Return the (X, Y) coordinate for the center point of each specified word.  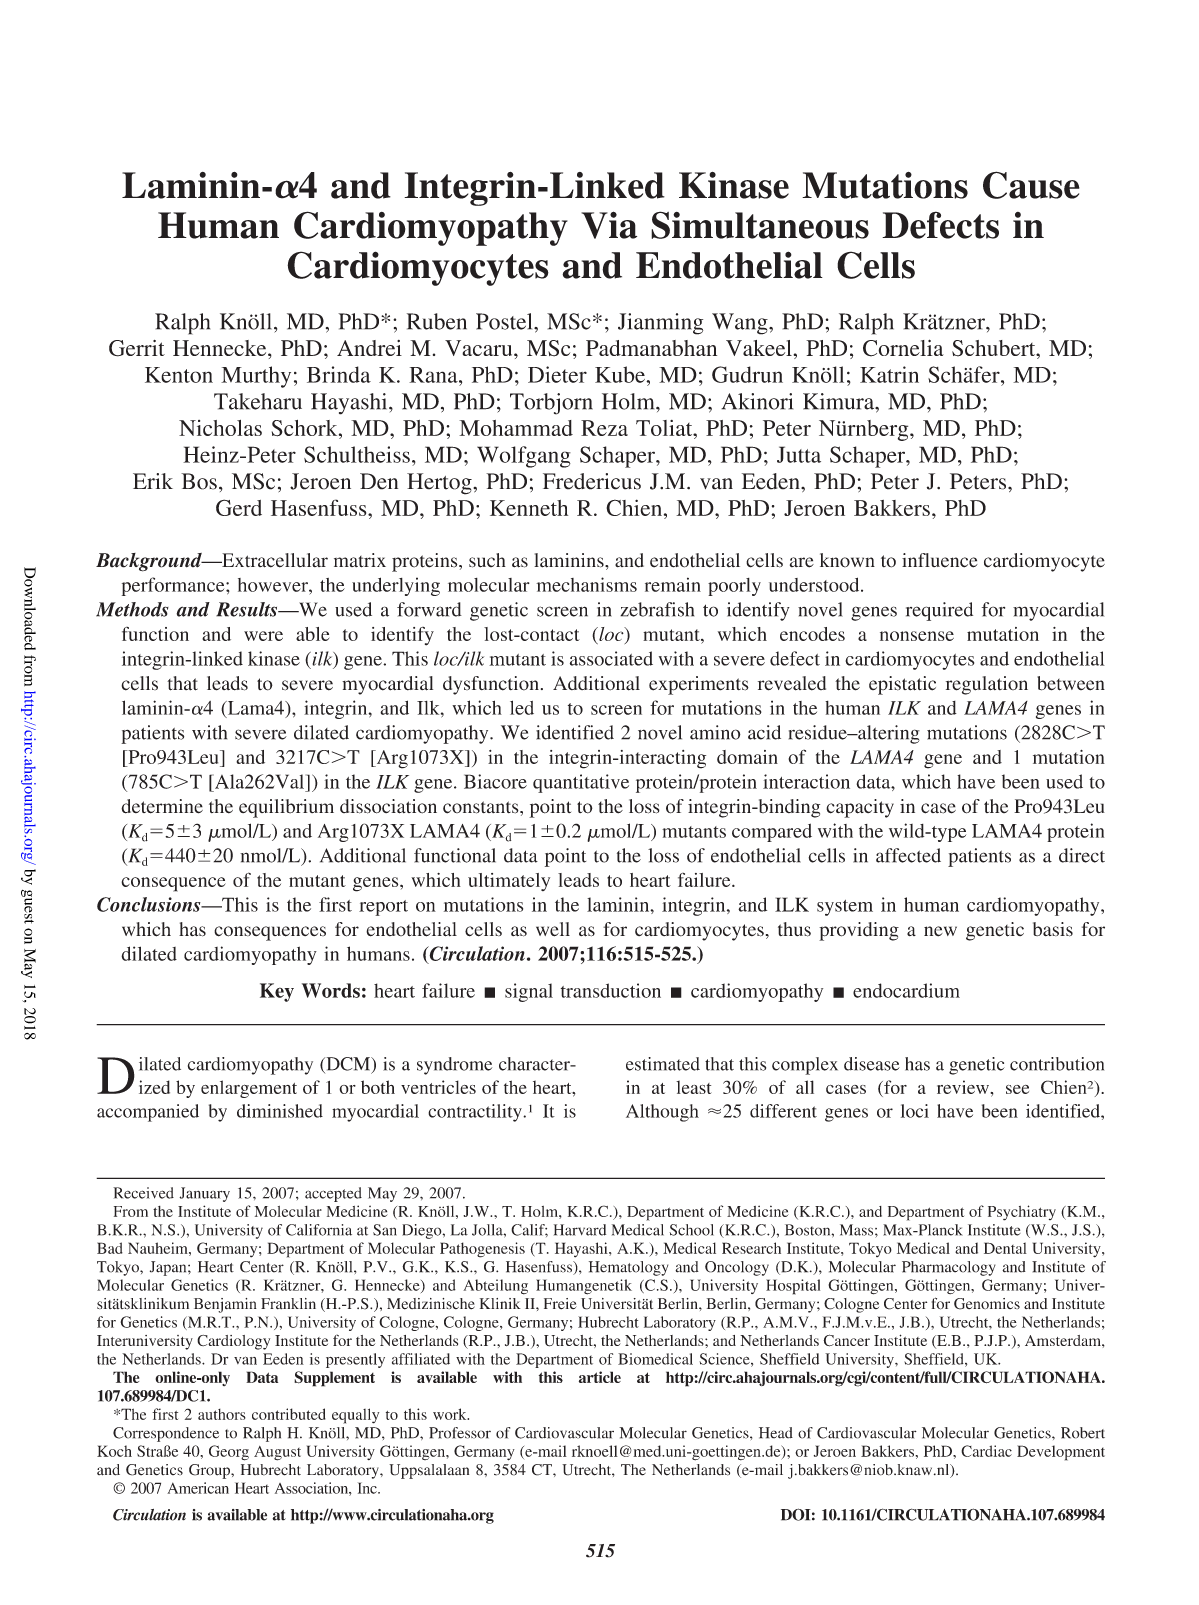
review (964, 1087)
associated (611, 658)
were (263, 636)
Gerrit (137, 348)
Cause (1031, 185)
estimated (663, 1064)
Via (609, 225)
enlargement (249, 1089)
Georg (229, 1453)
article (600, 1377)
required (939, 611)
